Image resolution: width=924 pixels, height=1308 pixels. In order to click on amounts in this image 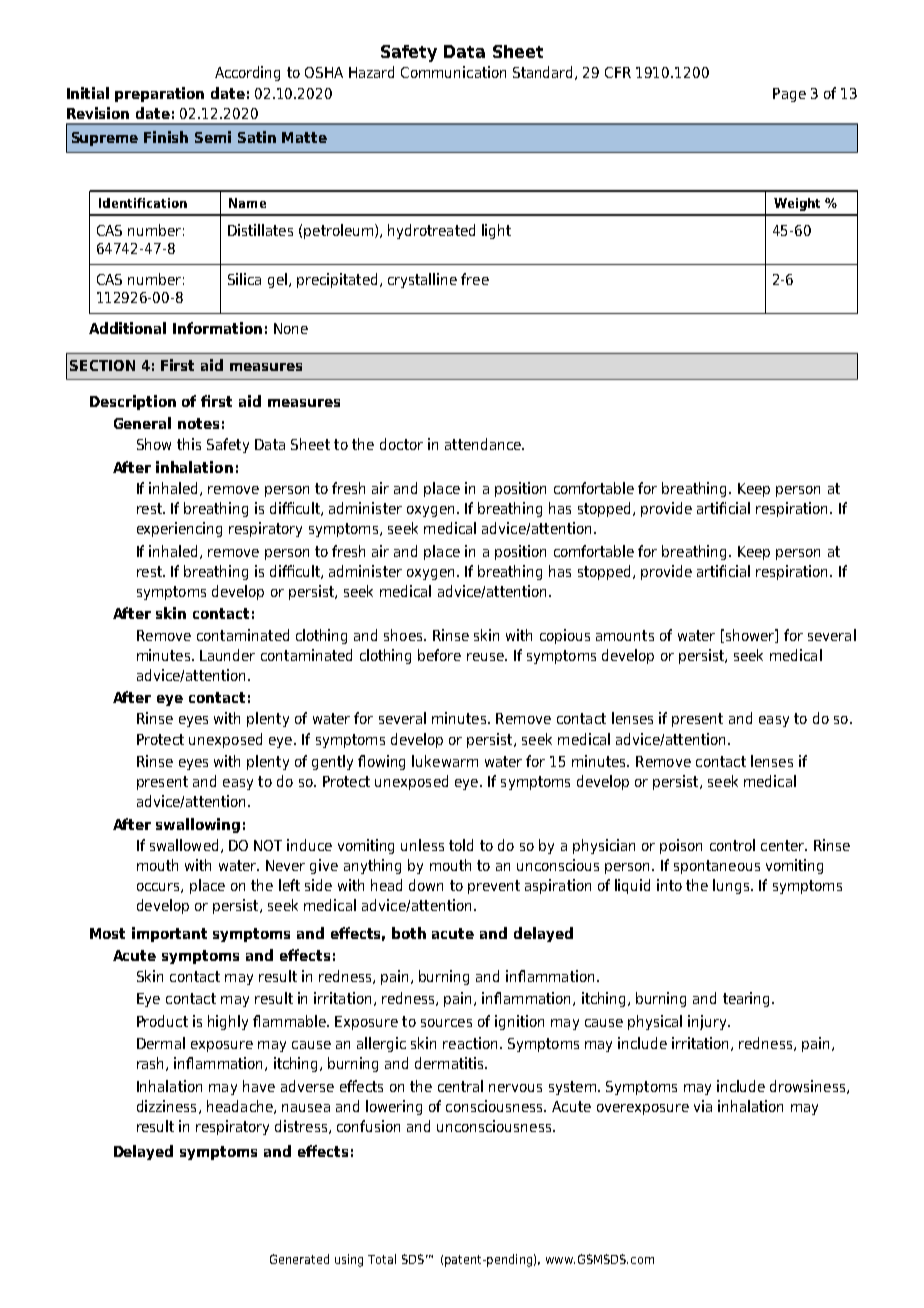, I will do `click(625, 635)`.
